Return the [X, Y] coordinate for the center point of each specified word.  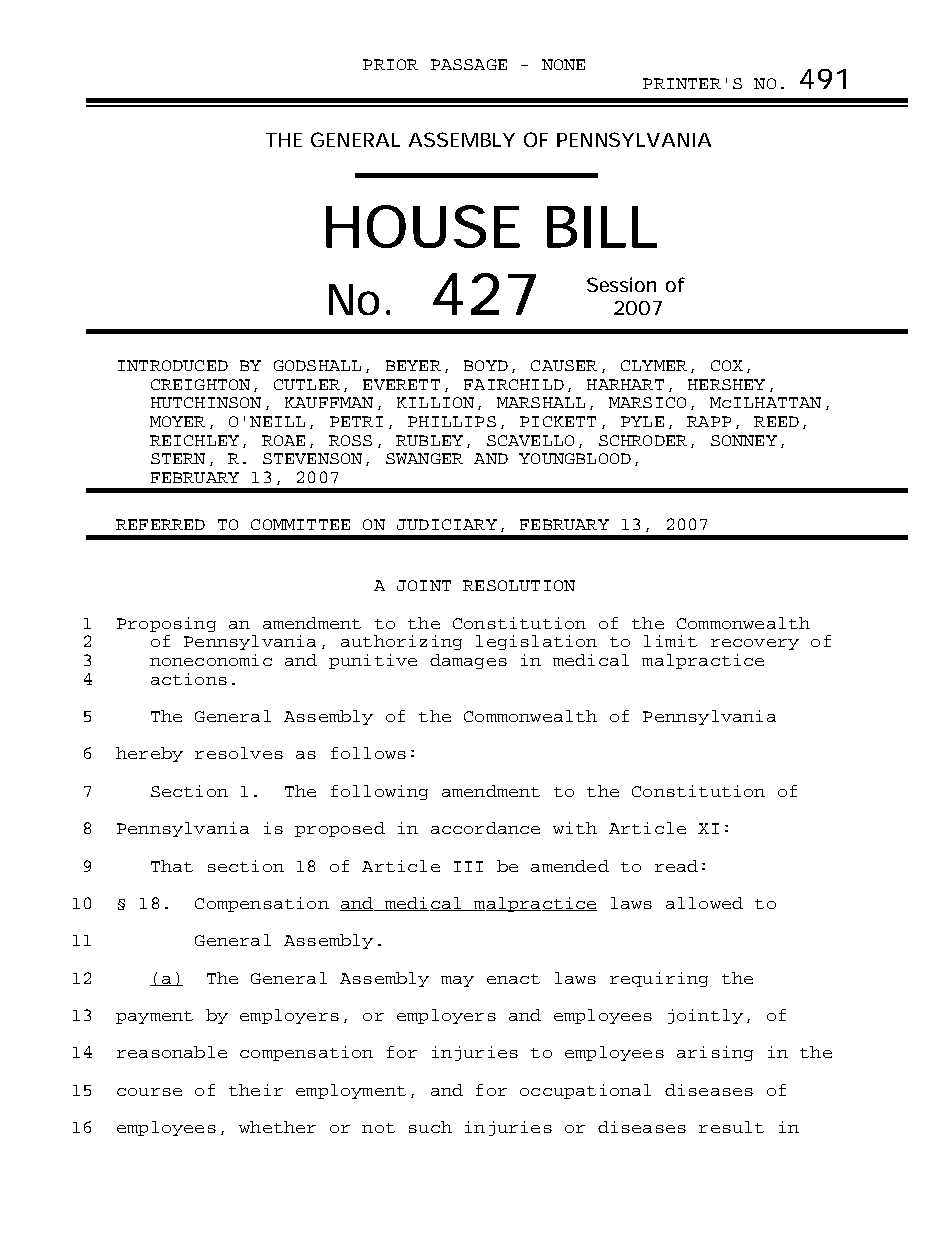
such [430, 1127]
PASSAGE [469, 64]
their [256, 1090]
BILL [601, 227]
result [731, 1127]
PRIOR [390, 64]
